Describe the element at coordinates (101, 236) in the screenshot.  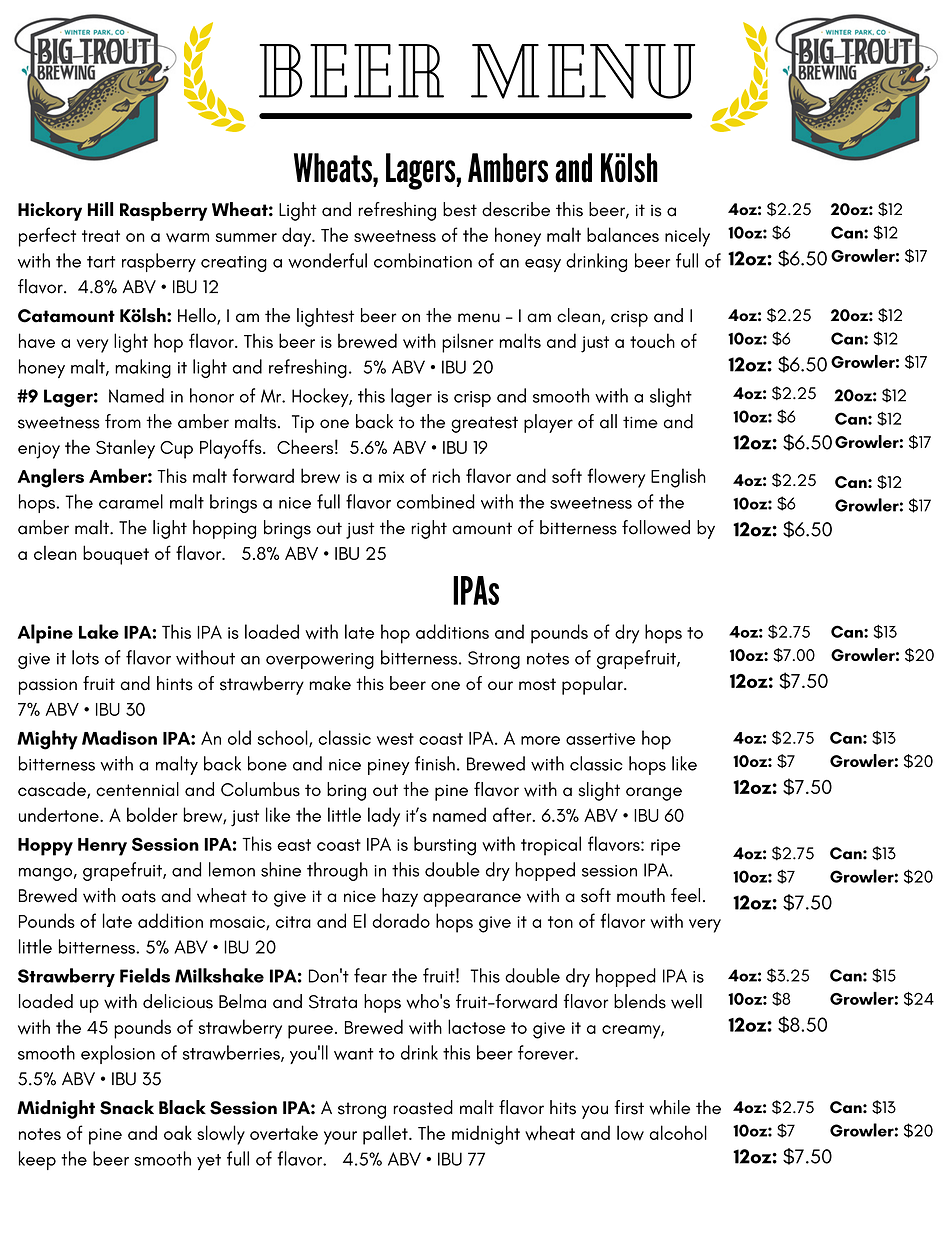
I see `treat` at that location.
